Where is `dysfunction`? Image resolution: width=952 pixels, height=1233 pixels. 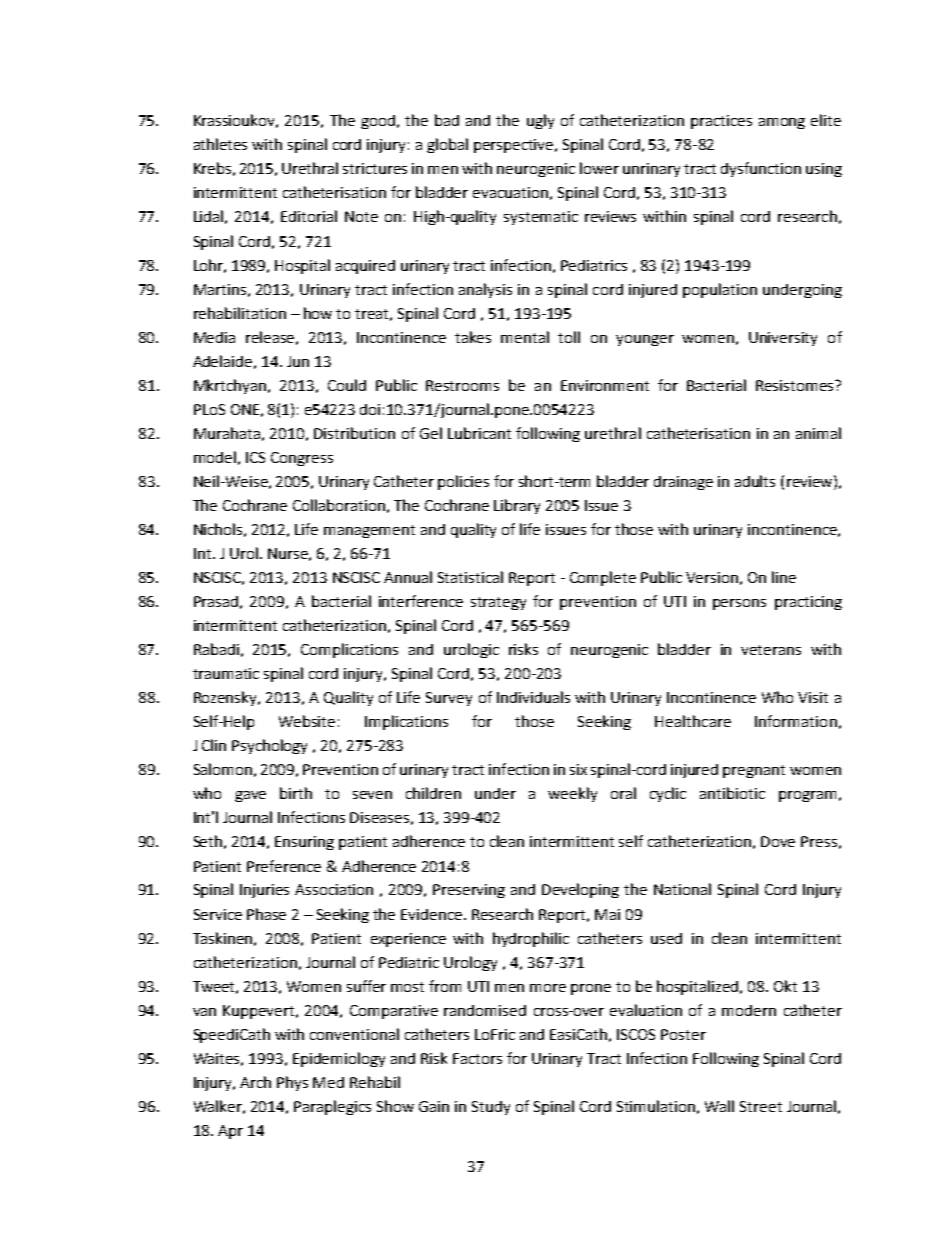
dysfunction is located at coordinates (761, 169).
